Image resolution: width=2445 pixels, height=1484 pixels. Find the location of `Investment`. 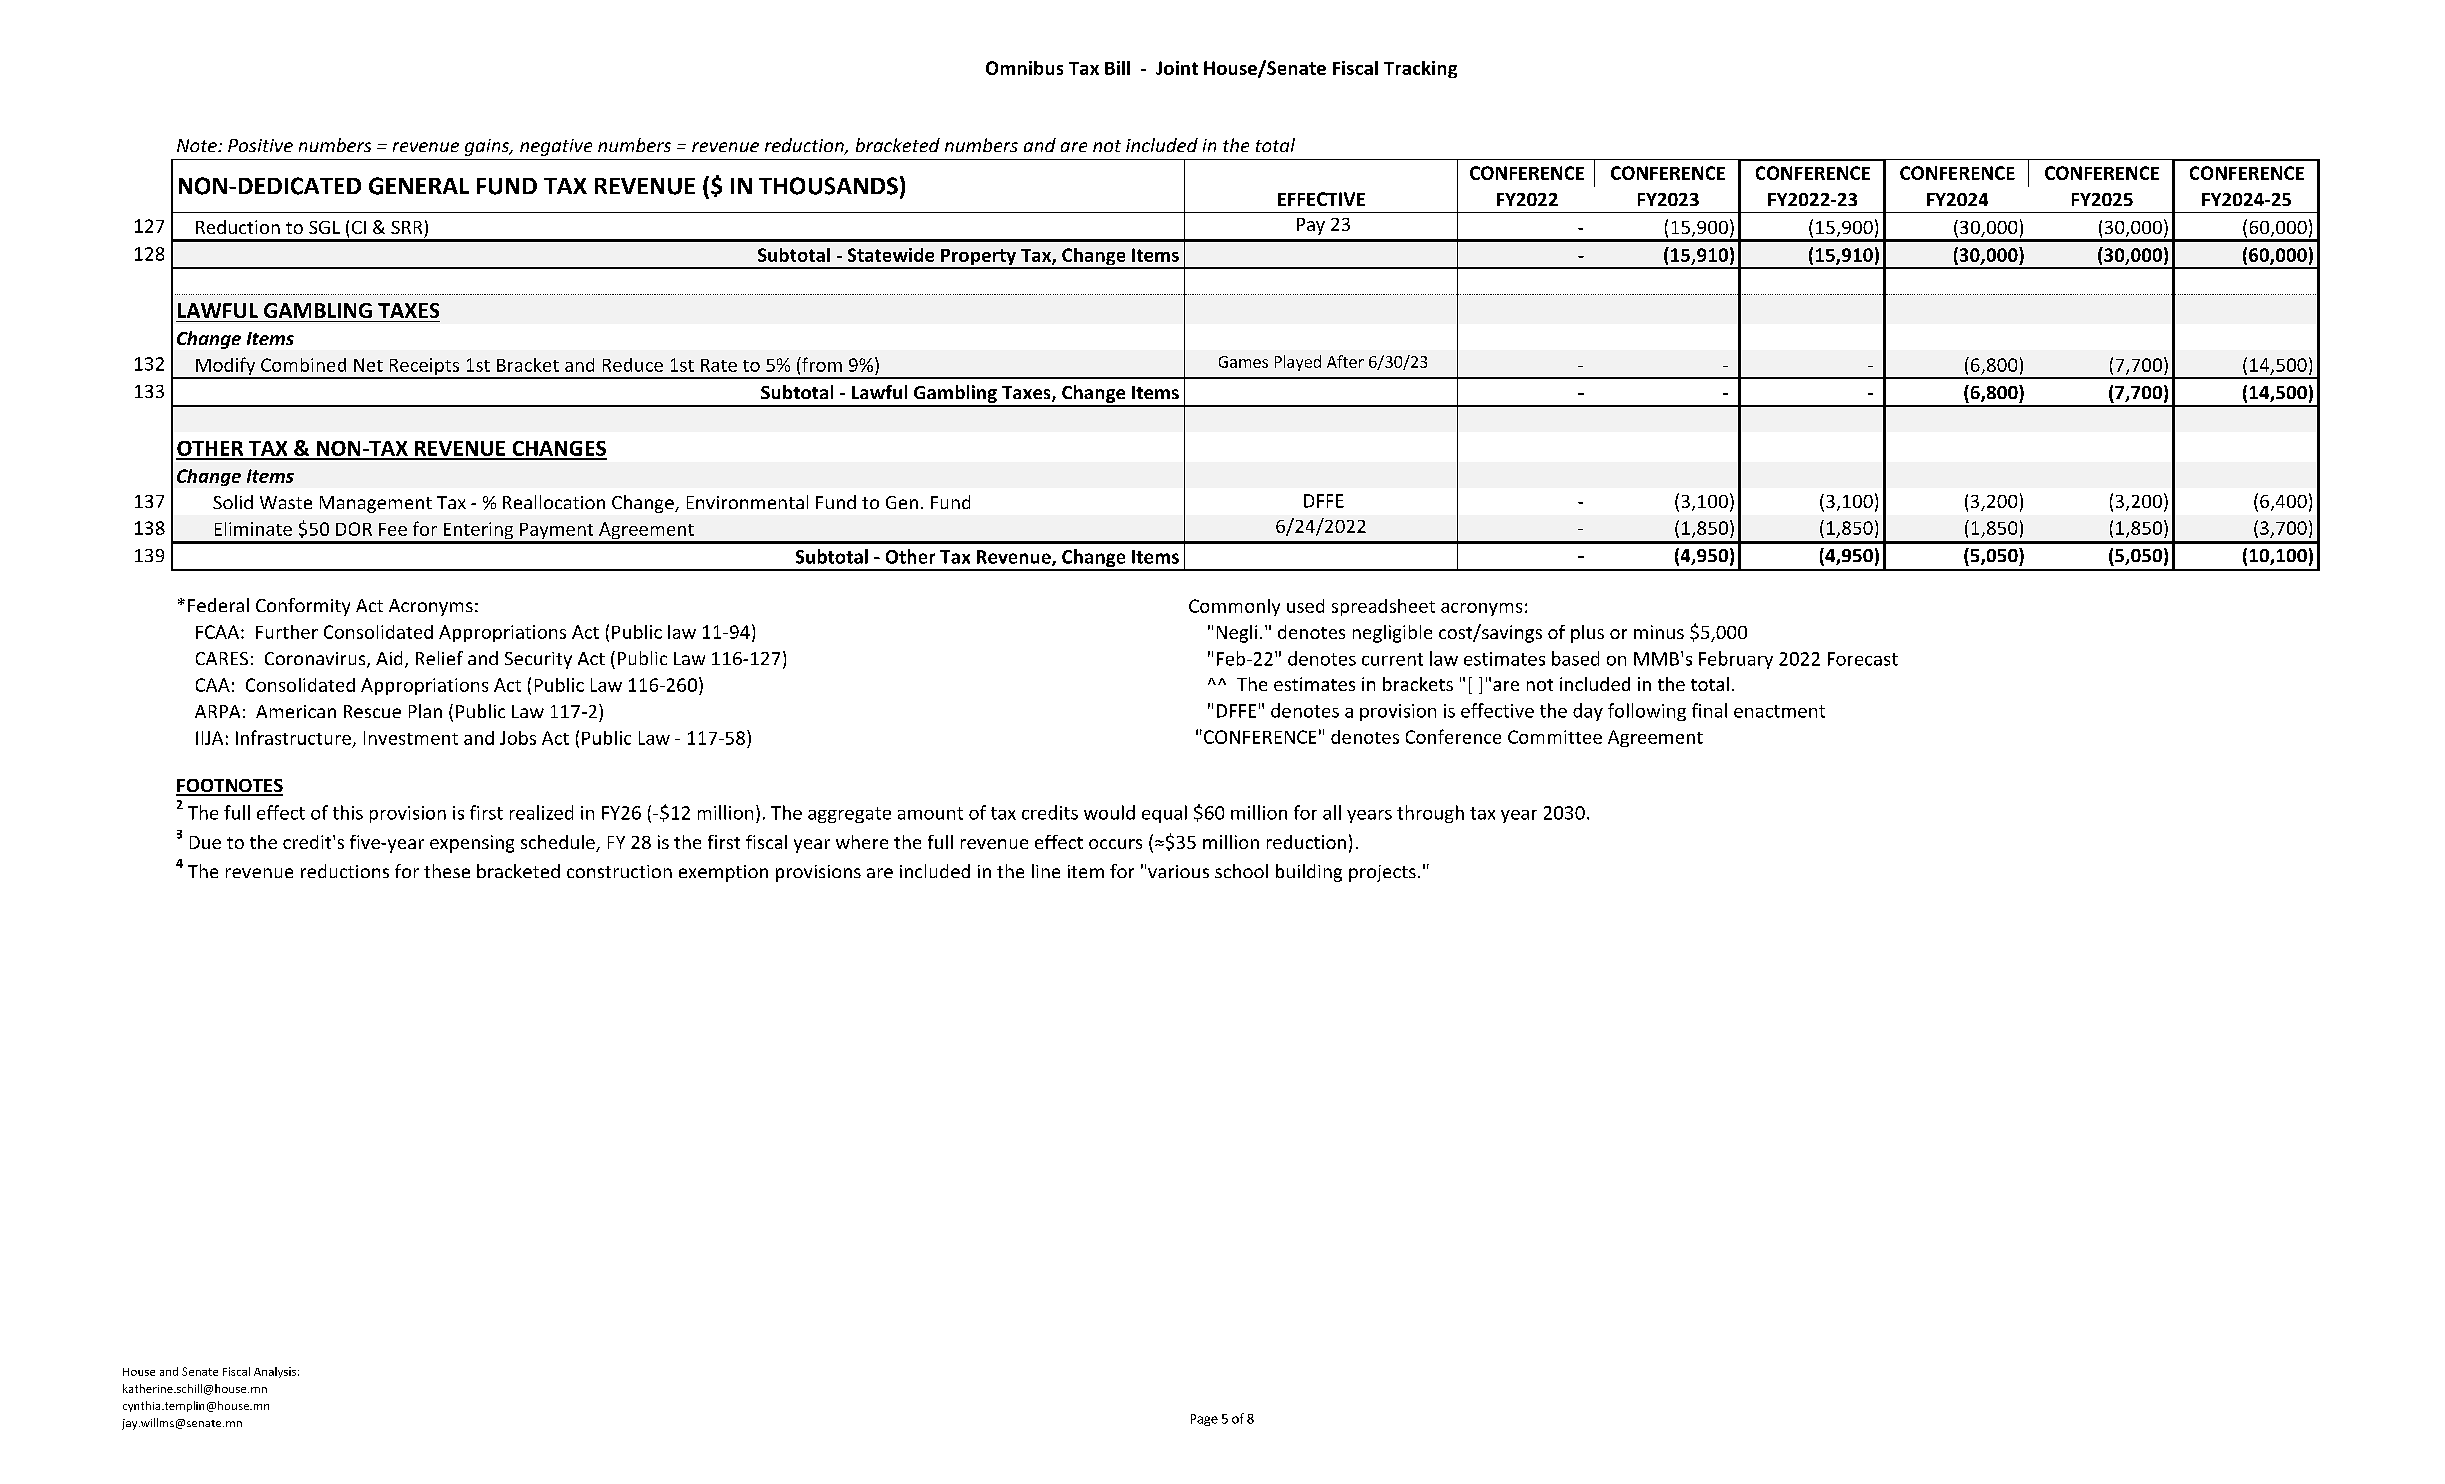

Investment is located at coordinates (411, 738).
